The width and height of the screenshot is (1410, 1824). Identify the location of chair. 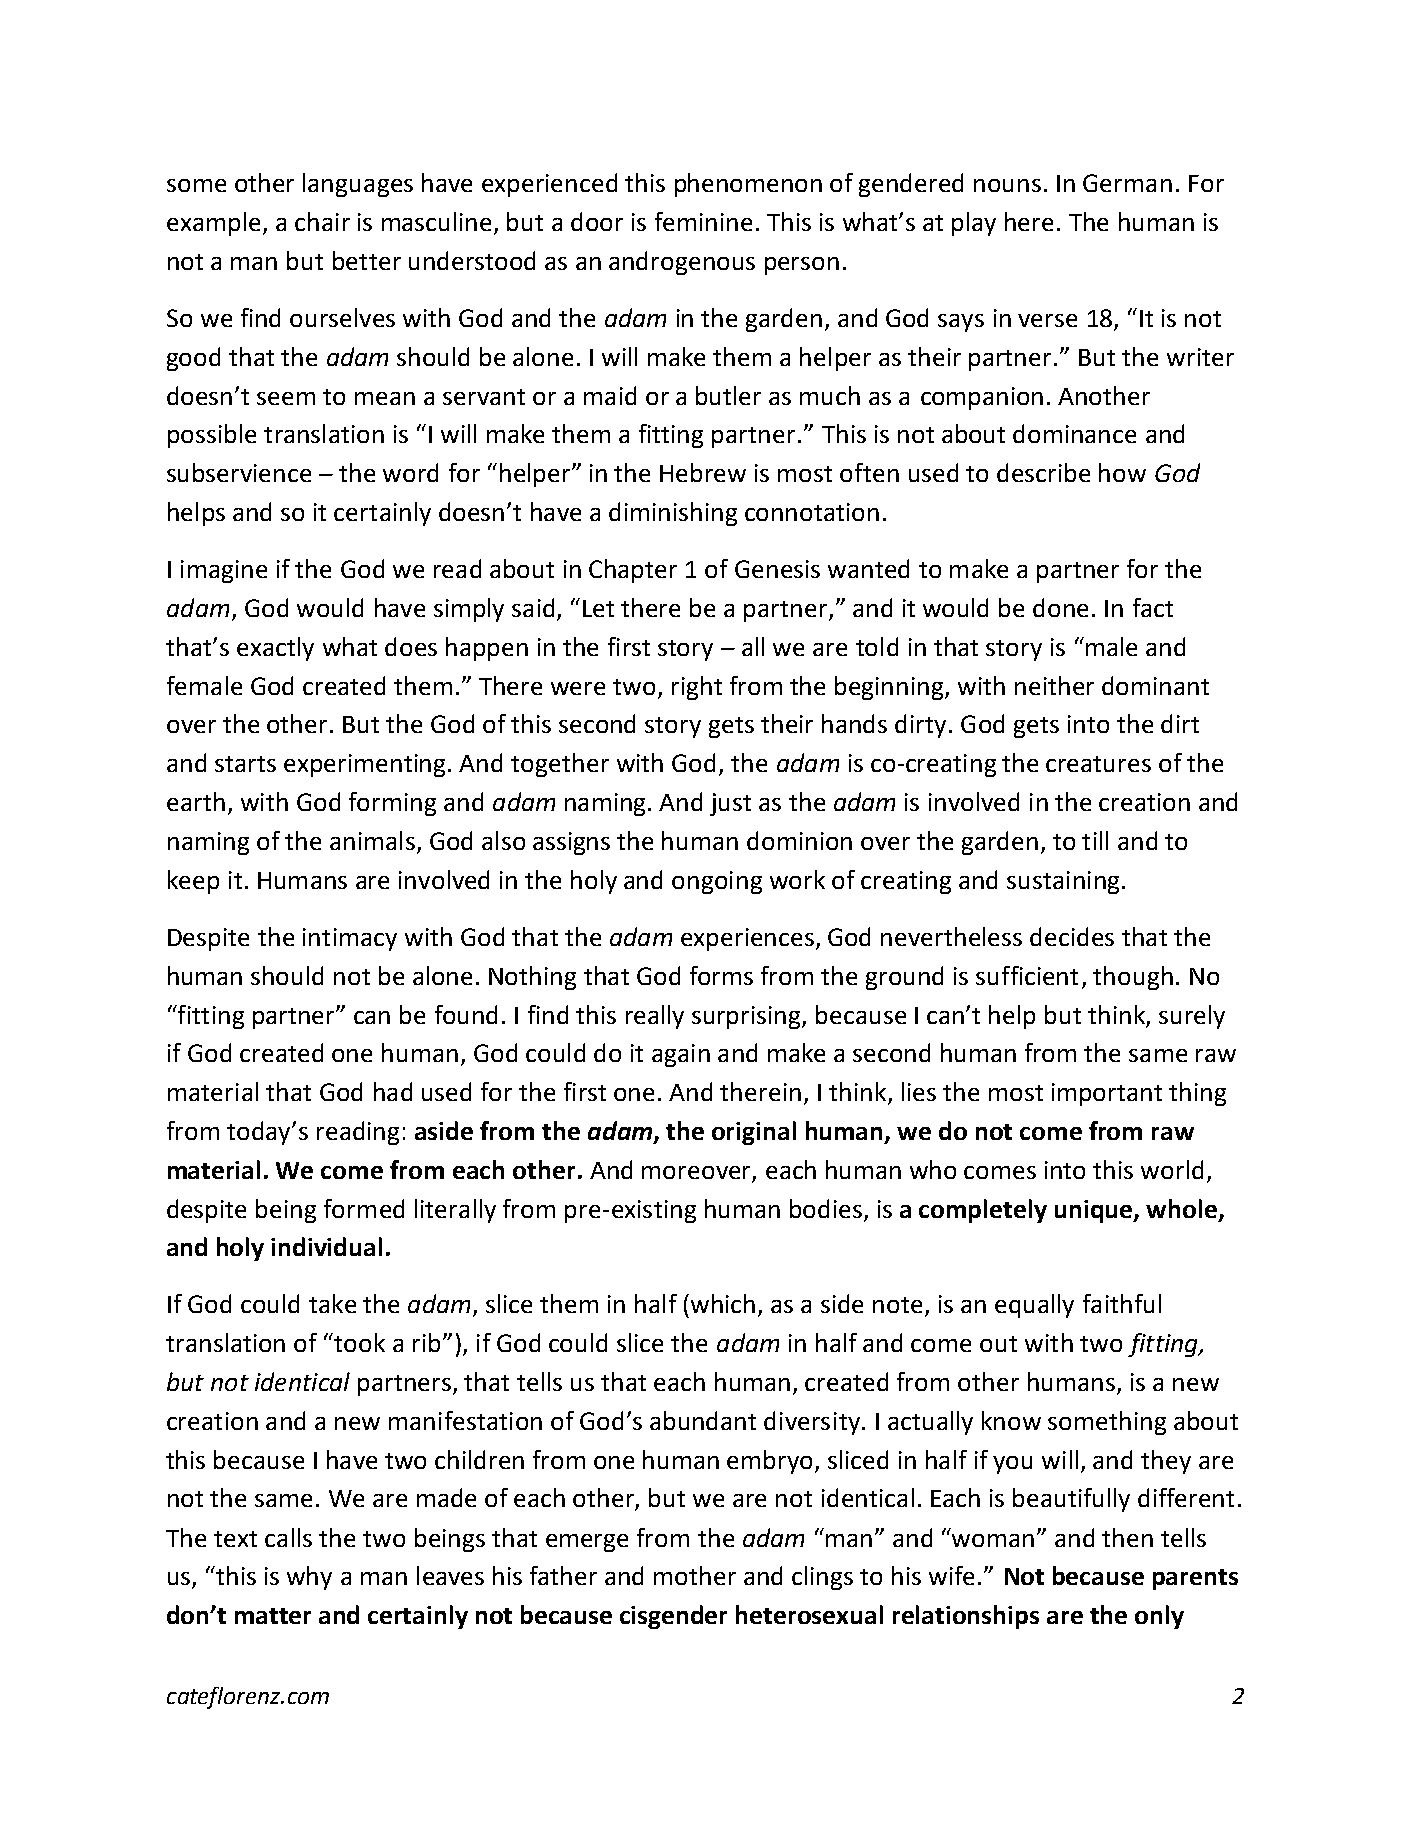
(322, 221).
